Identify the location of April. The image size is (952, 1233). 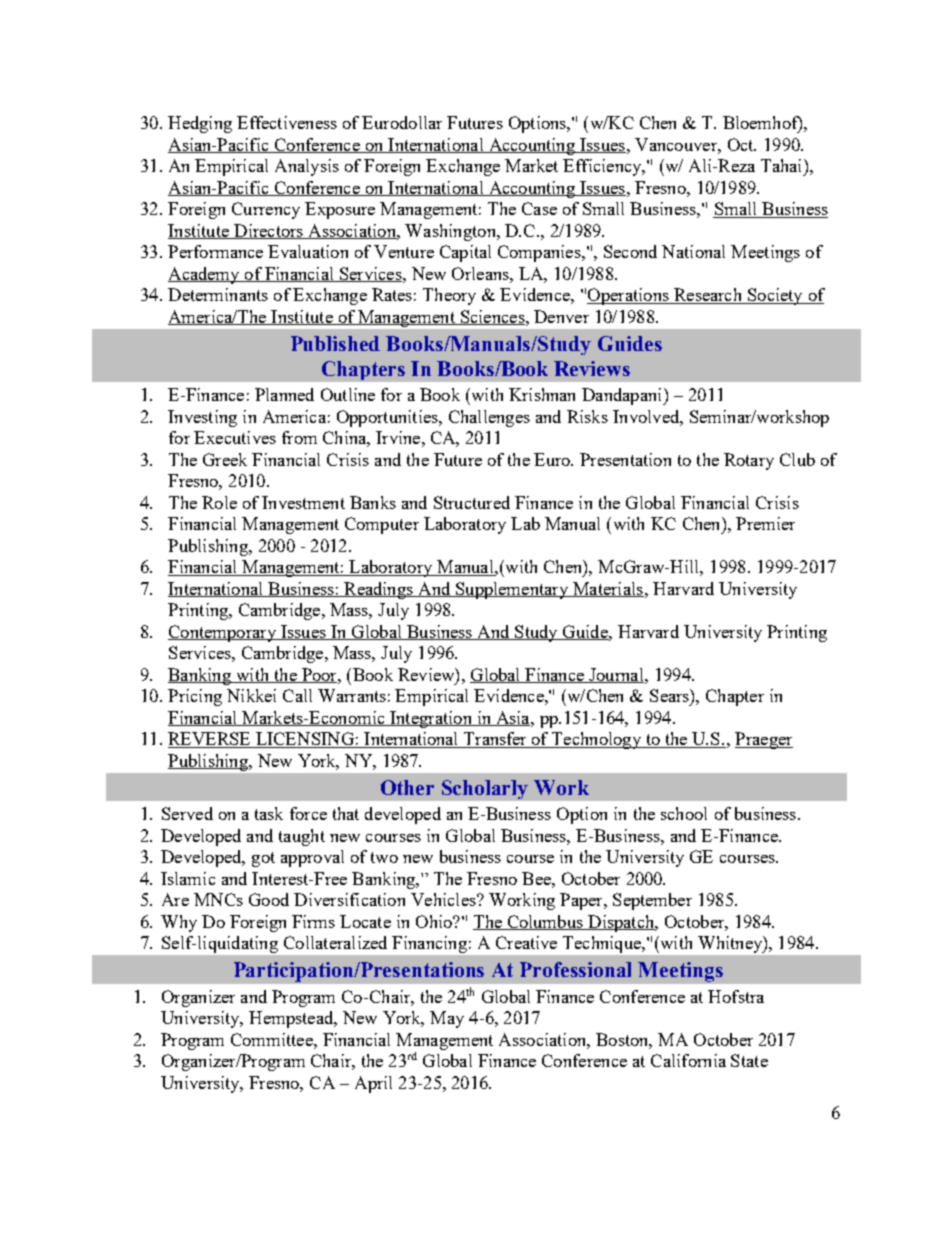
(373, 1084).
